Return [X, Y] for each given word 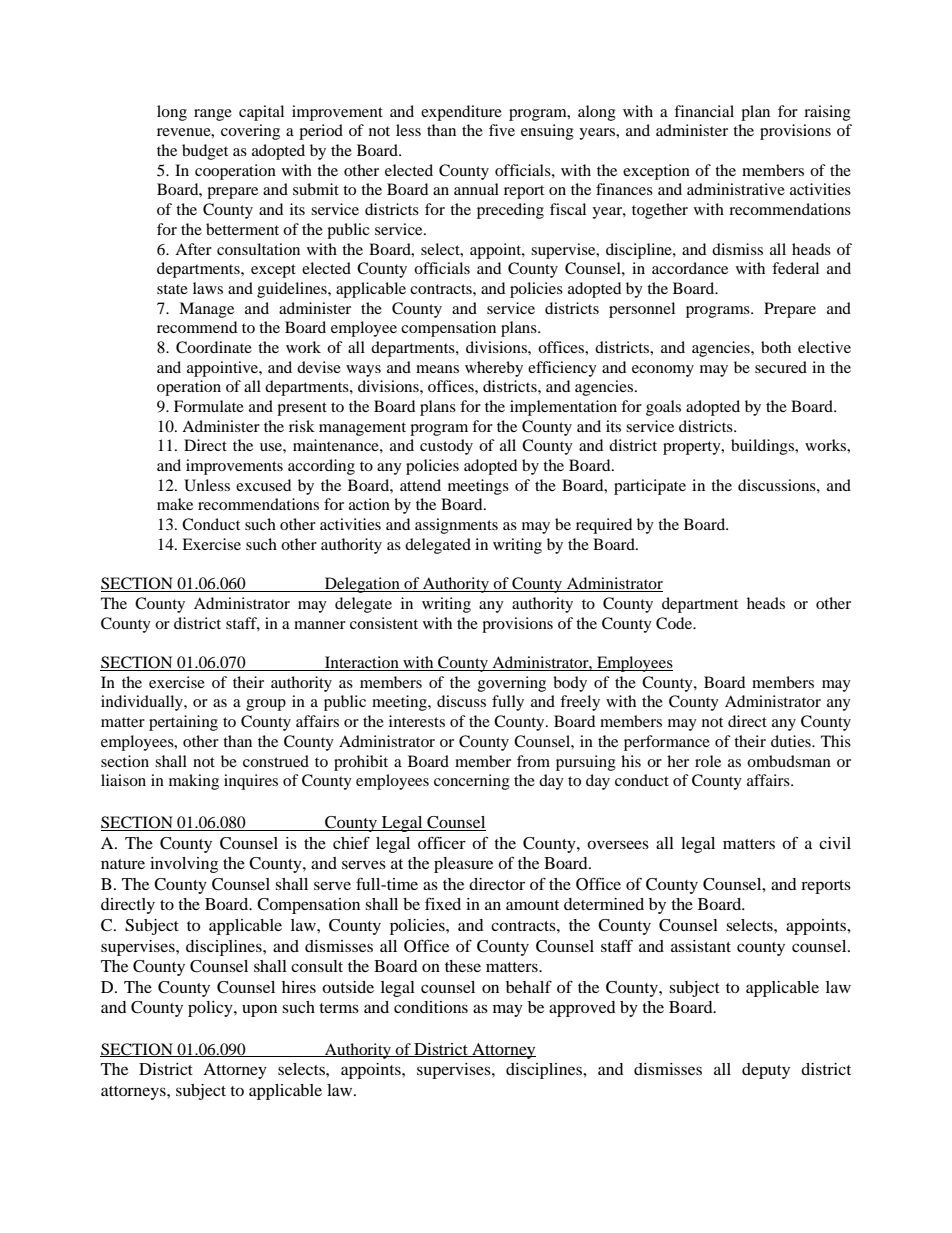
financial [704, 111]
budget [205, 152]
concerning [472, 782]
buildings [764, 447]
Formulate [209, 406]
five [502, 130]
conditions [431, 1007]
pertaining [183, 723]
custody [446, 447]
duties [792, 741]
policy [211, 1009]
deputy [766, 1071]
